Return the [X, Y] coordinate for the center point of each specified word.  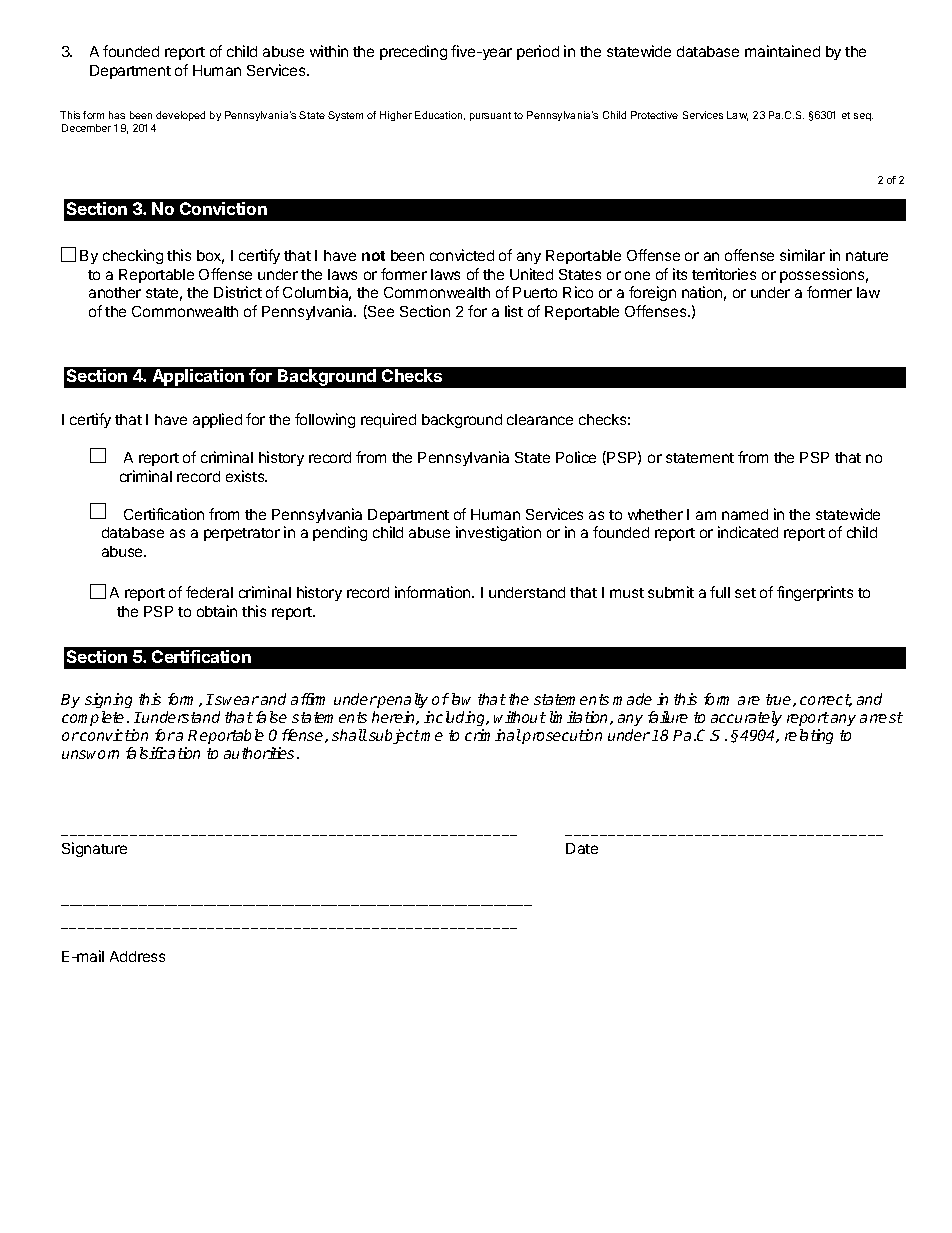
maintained [782, 51]
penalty [402, 700]
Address [137, 956]
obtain [217, 611]
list [514, 311]
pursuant [490, 116]
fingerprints [815, 593]
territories [724, 274]
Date [582, 848]
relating [809, 736]
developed [180, 116]
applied [217, 420]
